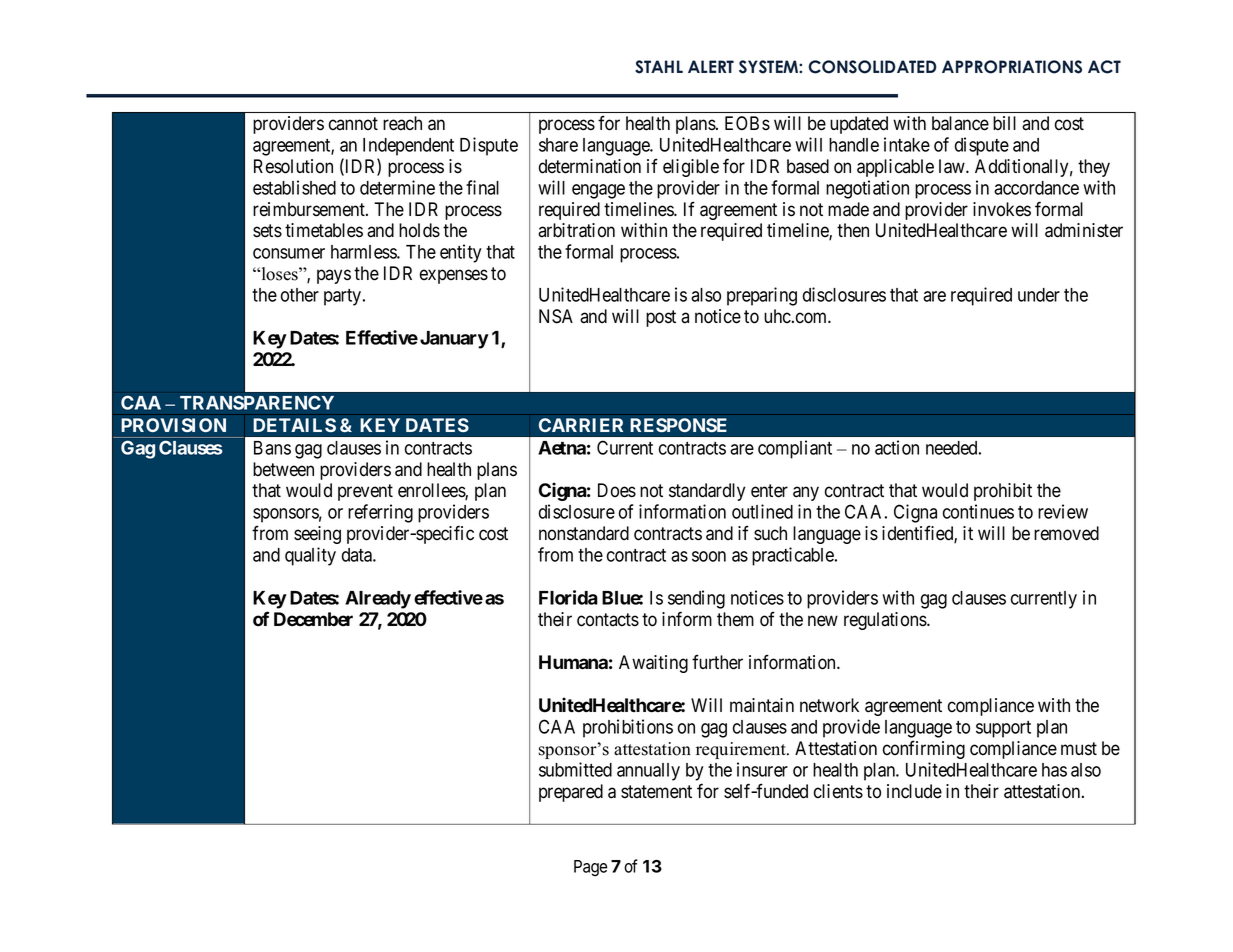 This document has width=1233, height=952. Describe the element at coordinates (313, 619) in the document. I see `December` at that location.
